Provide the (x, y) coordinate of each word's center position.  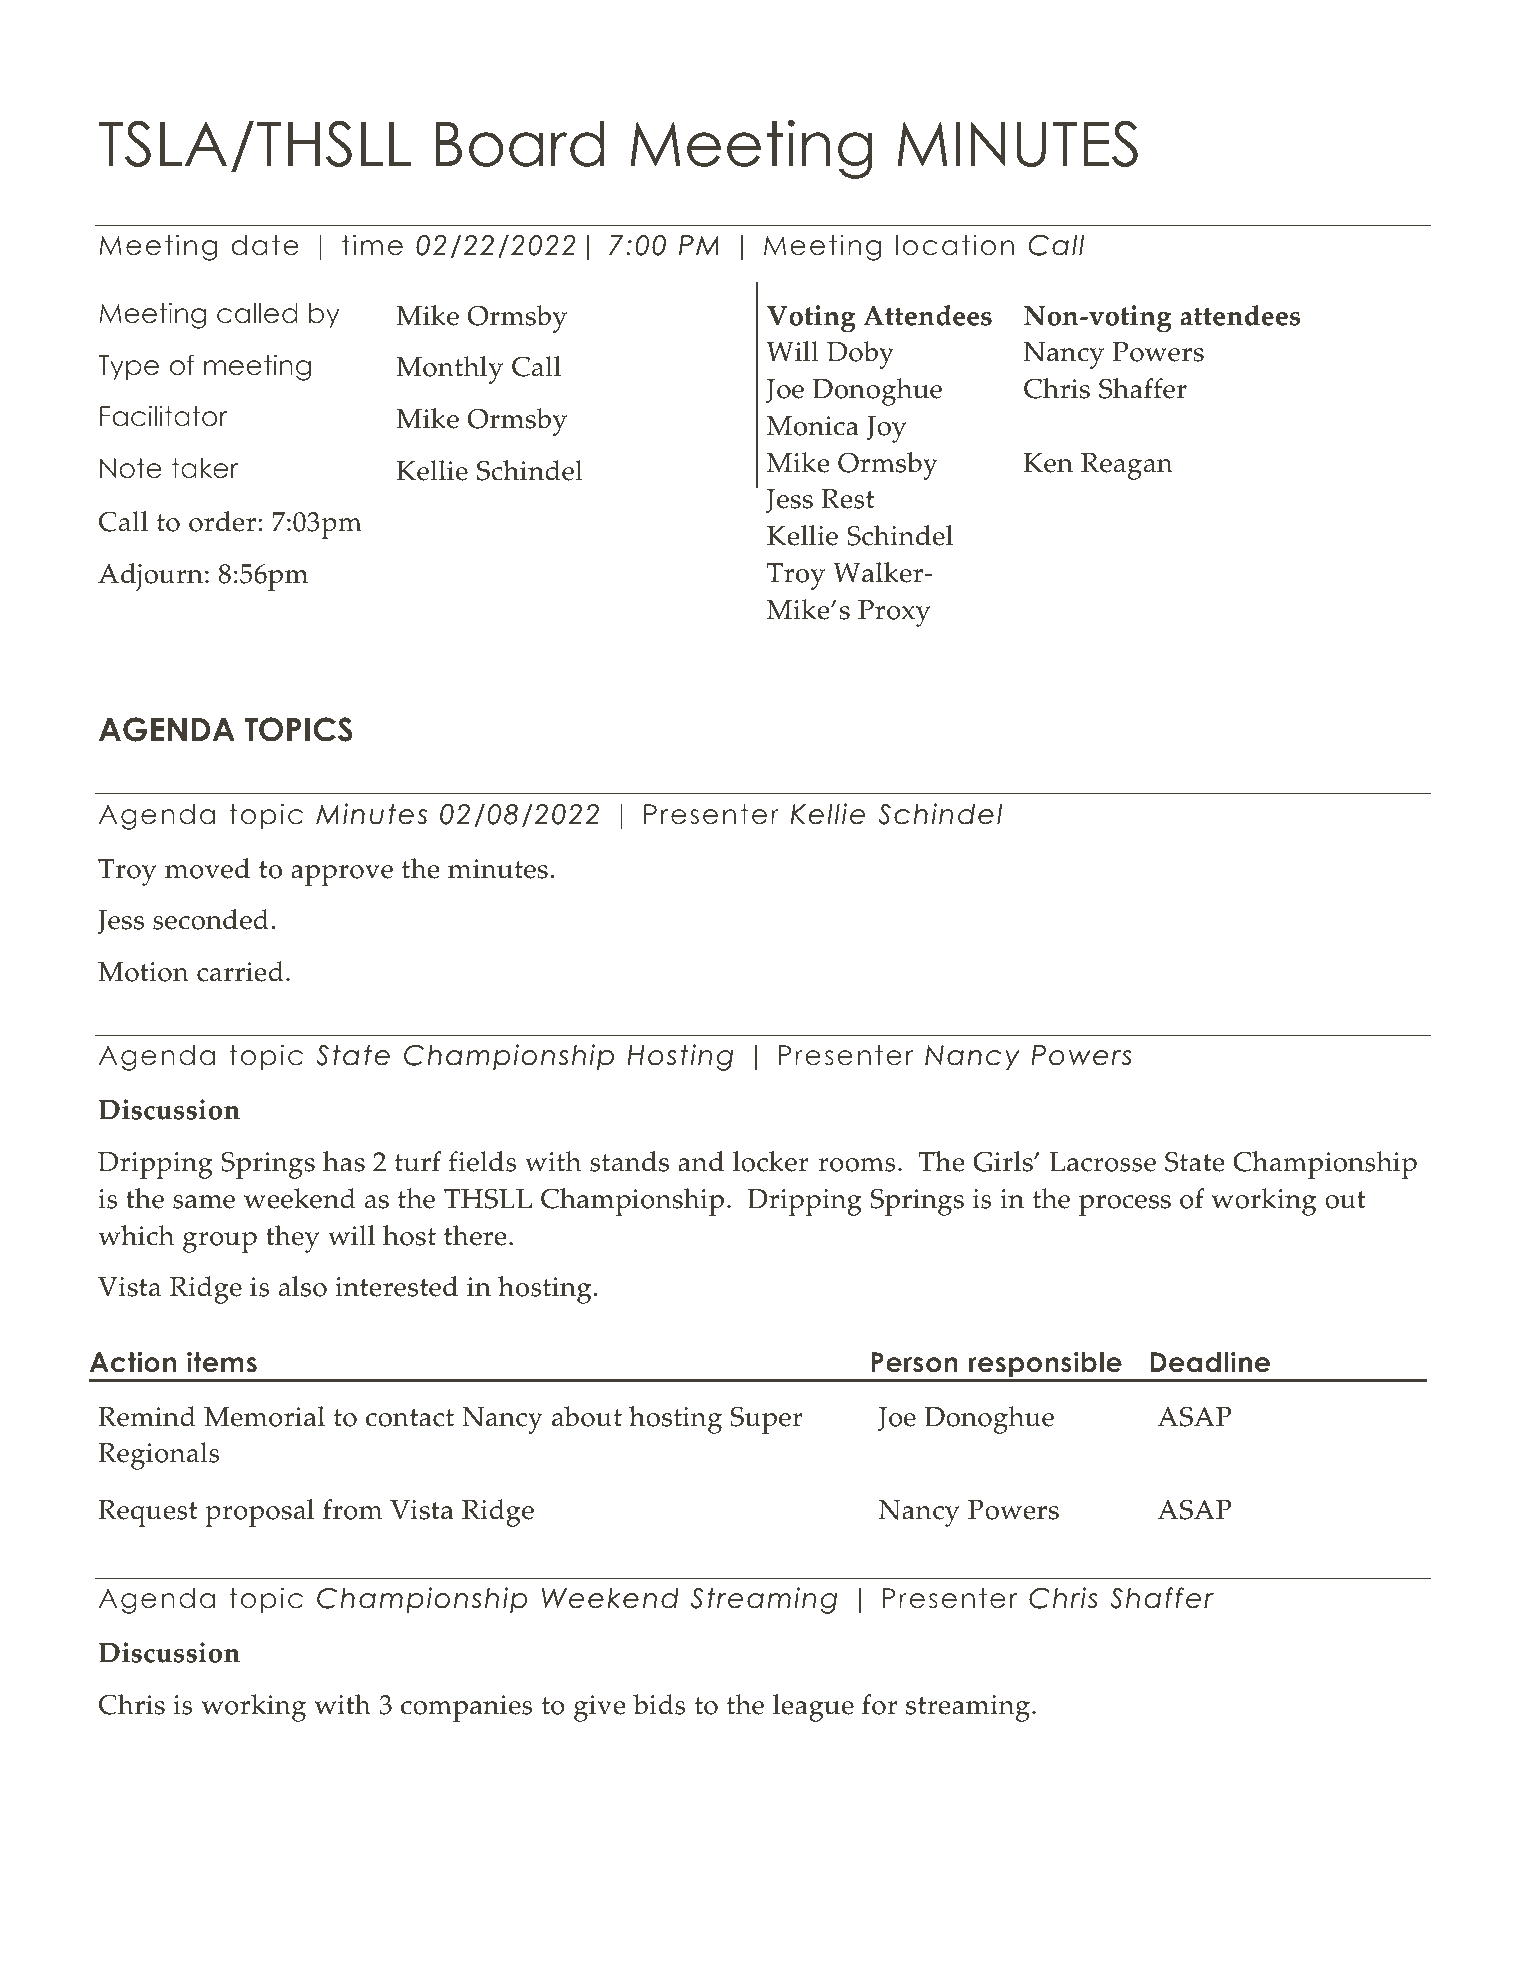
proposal (259, 1513)
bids (659, 1704)
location (955, 245)
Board (520, 143)
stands (629, 1161)
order (222, 521)
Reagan (1127, 466)
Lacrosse (1102, 1162)
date (265, 245)
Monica (813, 426)
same (204, 1202)
